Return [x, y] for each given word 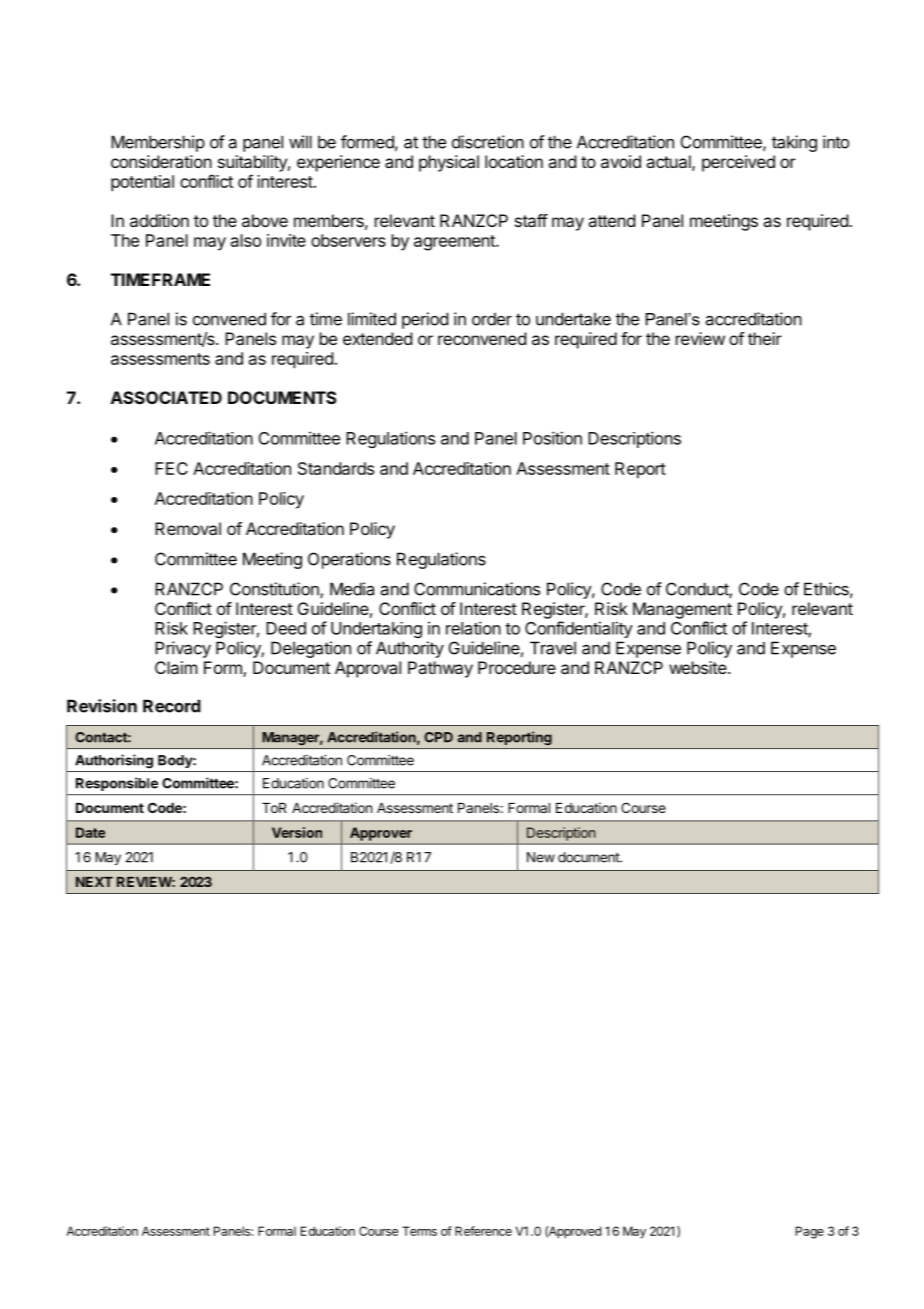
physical [449, 163]
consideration [161, 161]
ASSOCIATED [166, 397]
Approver [381, 834]
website [698, 667]
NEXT [94, 882]
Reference [483, 1231]
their [765, 338]
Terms [419, 1231]
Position [552, 438]
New [541, 857]
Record [172, 706]
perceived [738, 163]
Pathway [440, 669]
